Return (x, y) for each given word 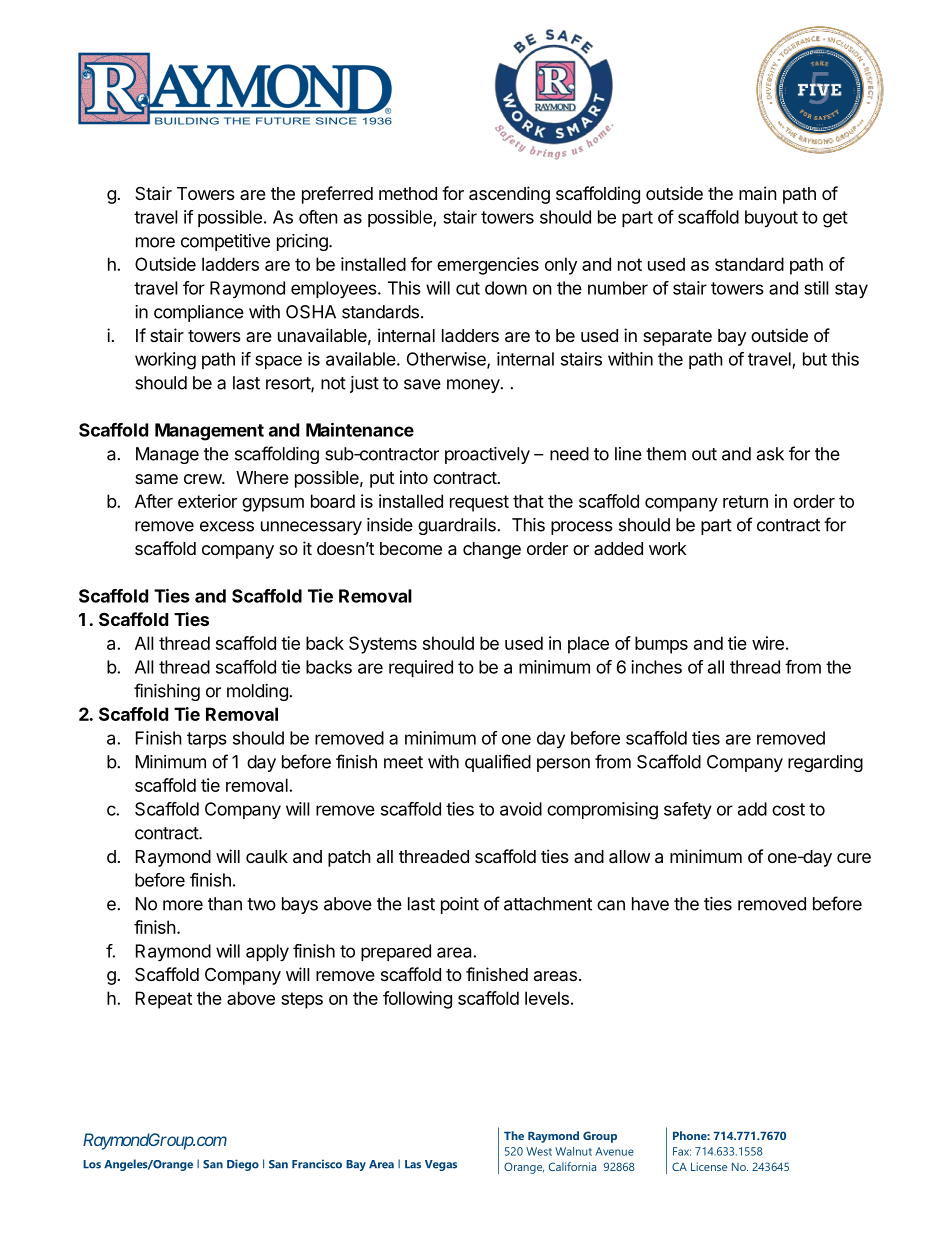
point (460, 905)
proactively (487, 455)
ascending (509, 195)
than (225, 904)
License (709, 1166)
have (650, 904)
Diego (243, 1165)
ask (770, 454)
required (421, 668)
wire (768, 643)
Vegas (441, 1165)
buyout (771, 219)
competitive (225, 242)
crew (203, 479)
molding (258, 692)
